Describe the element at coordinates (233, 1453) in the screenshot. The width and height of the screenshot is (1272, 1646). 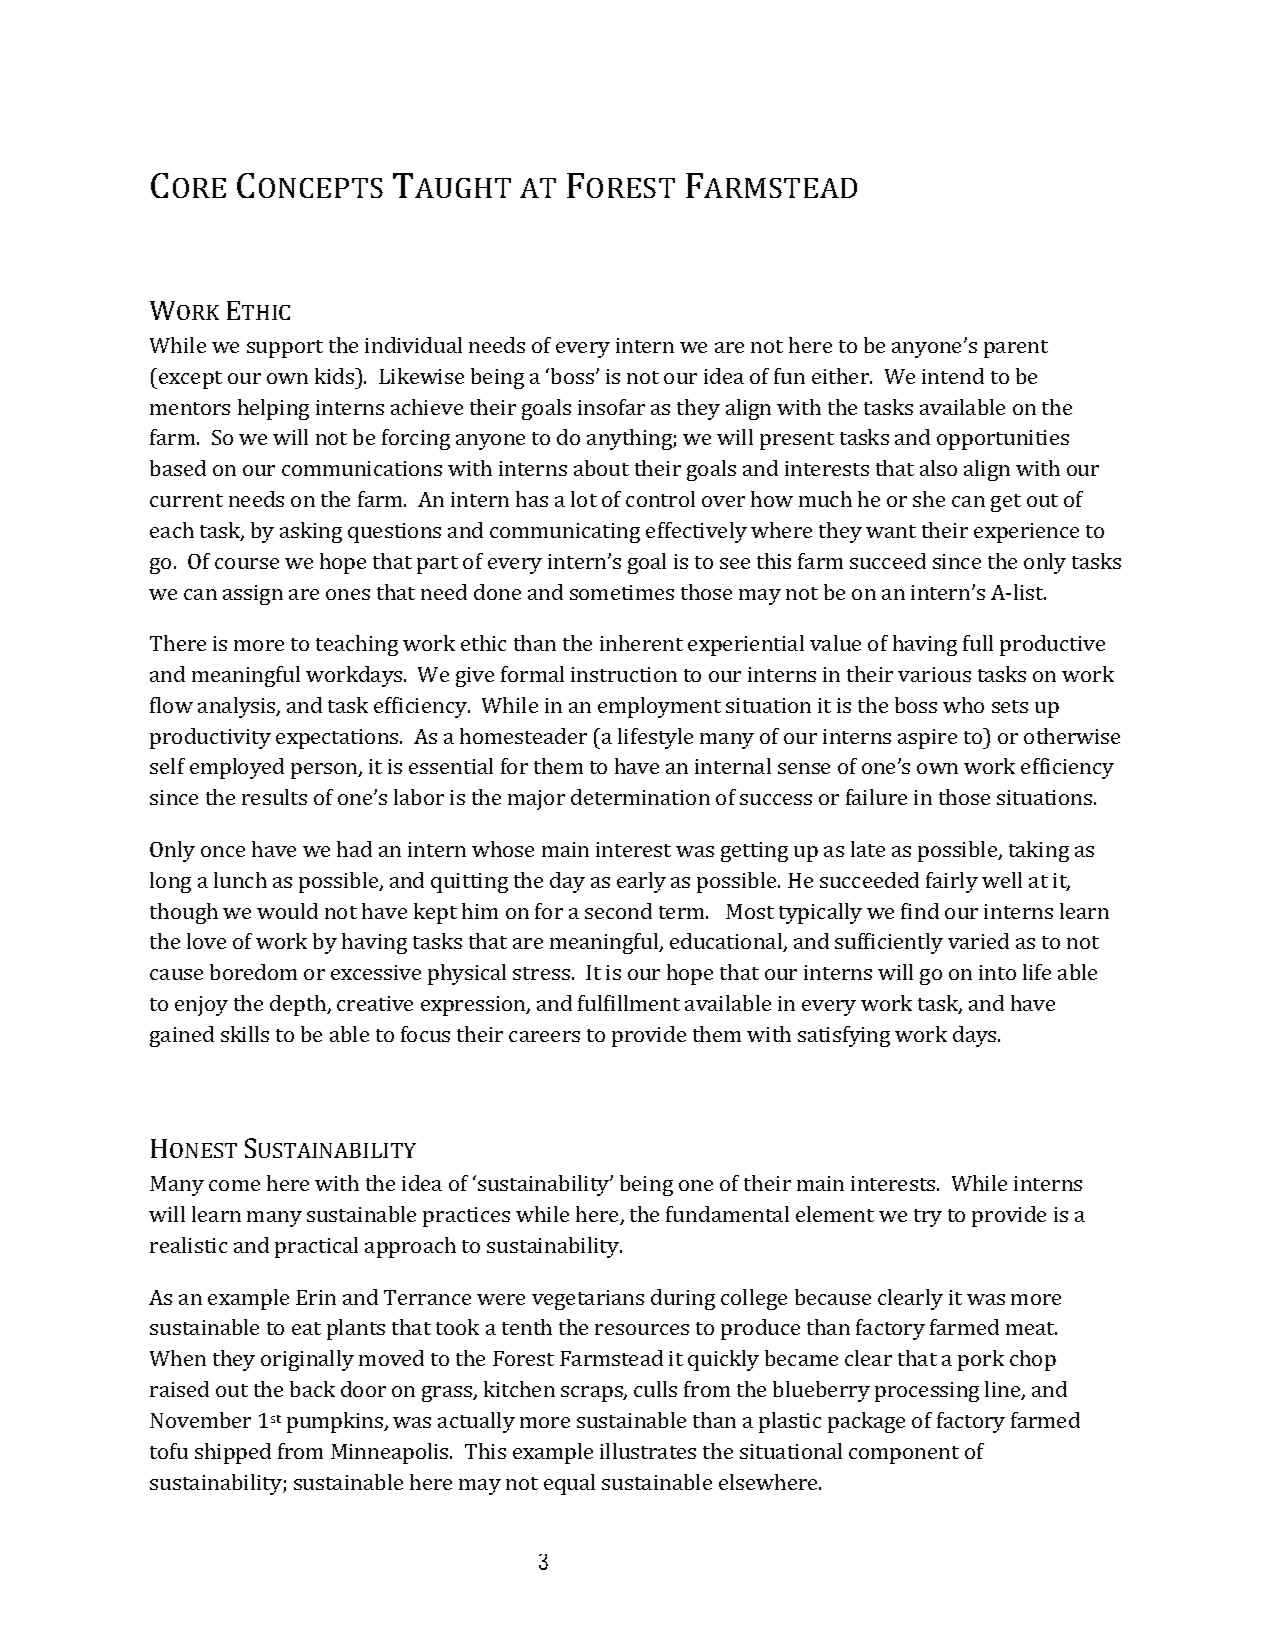
I see `shipped` at that location.
